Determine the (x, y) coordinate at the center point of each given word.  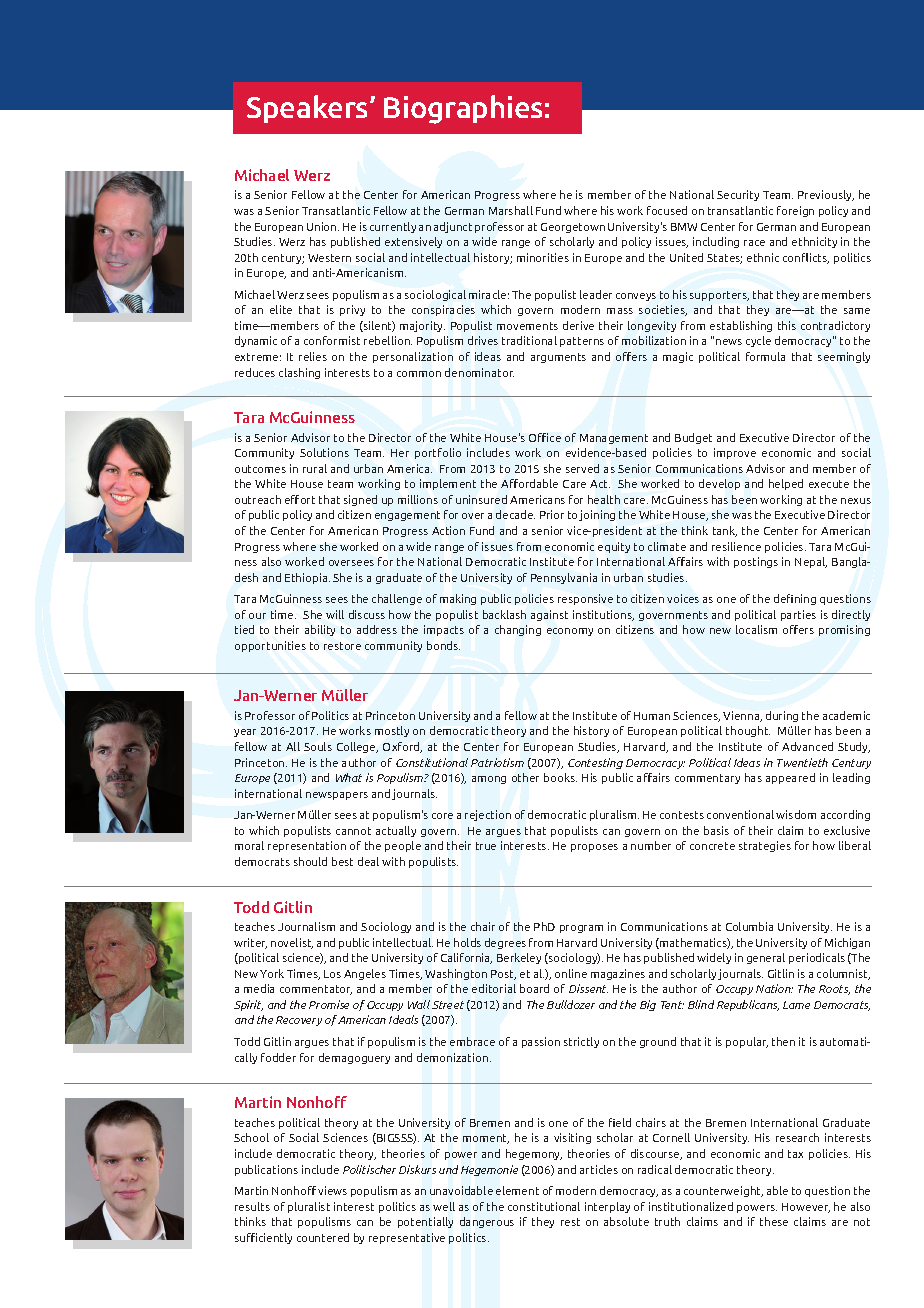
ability (320, 630)
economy (570, 632)
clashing (299, 373)
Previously (826, 195)
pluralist (309, 1207)
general (766, 958)
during (782, 716)
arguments (558, 358)
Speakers (309, 109)
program (581, 929)
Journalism (306, 926)
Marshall (511, 210)
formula (765, 356)
